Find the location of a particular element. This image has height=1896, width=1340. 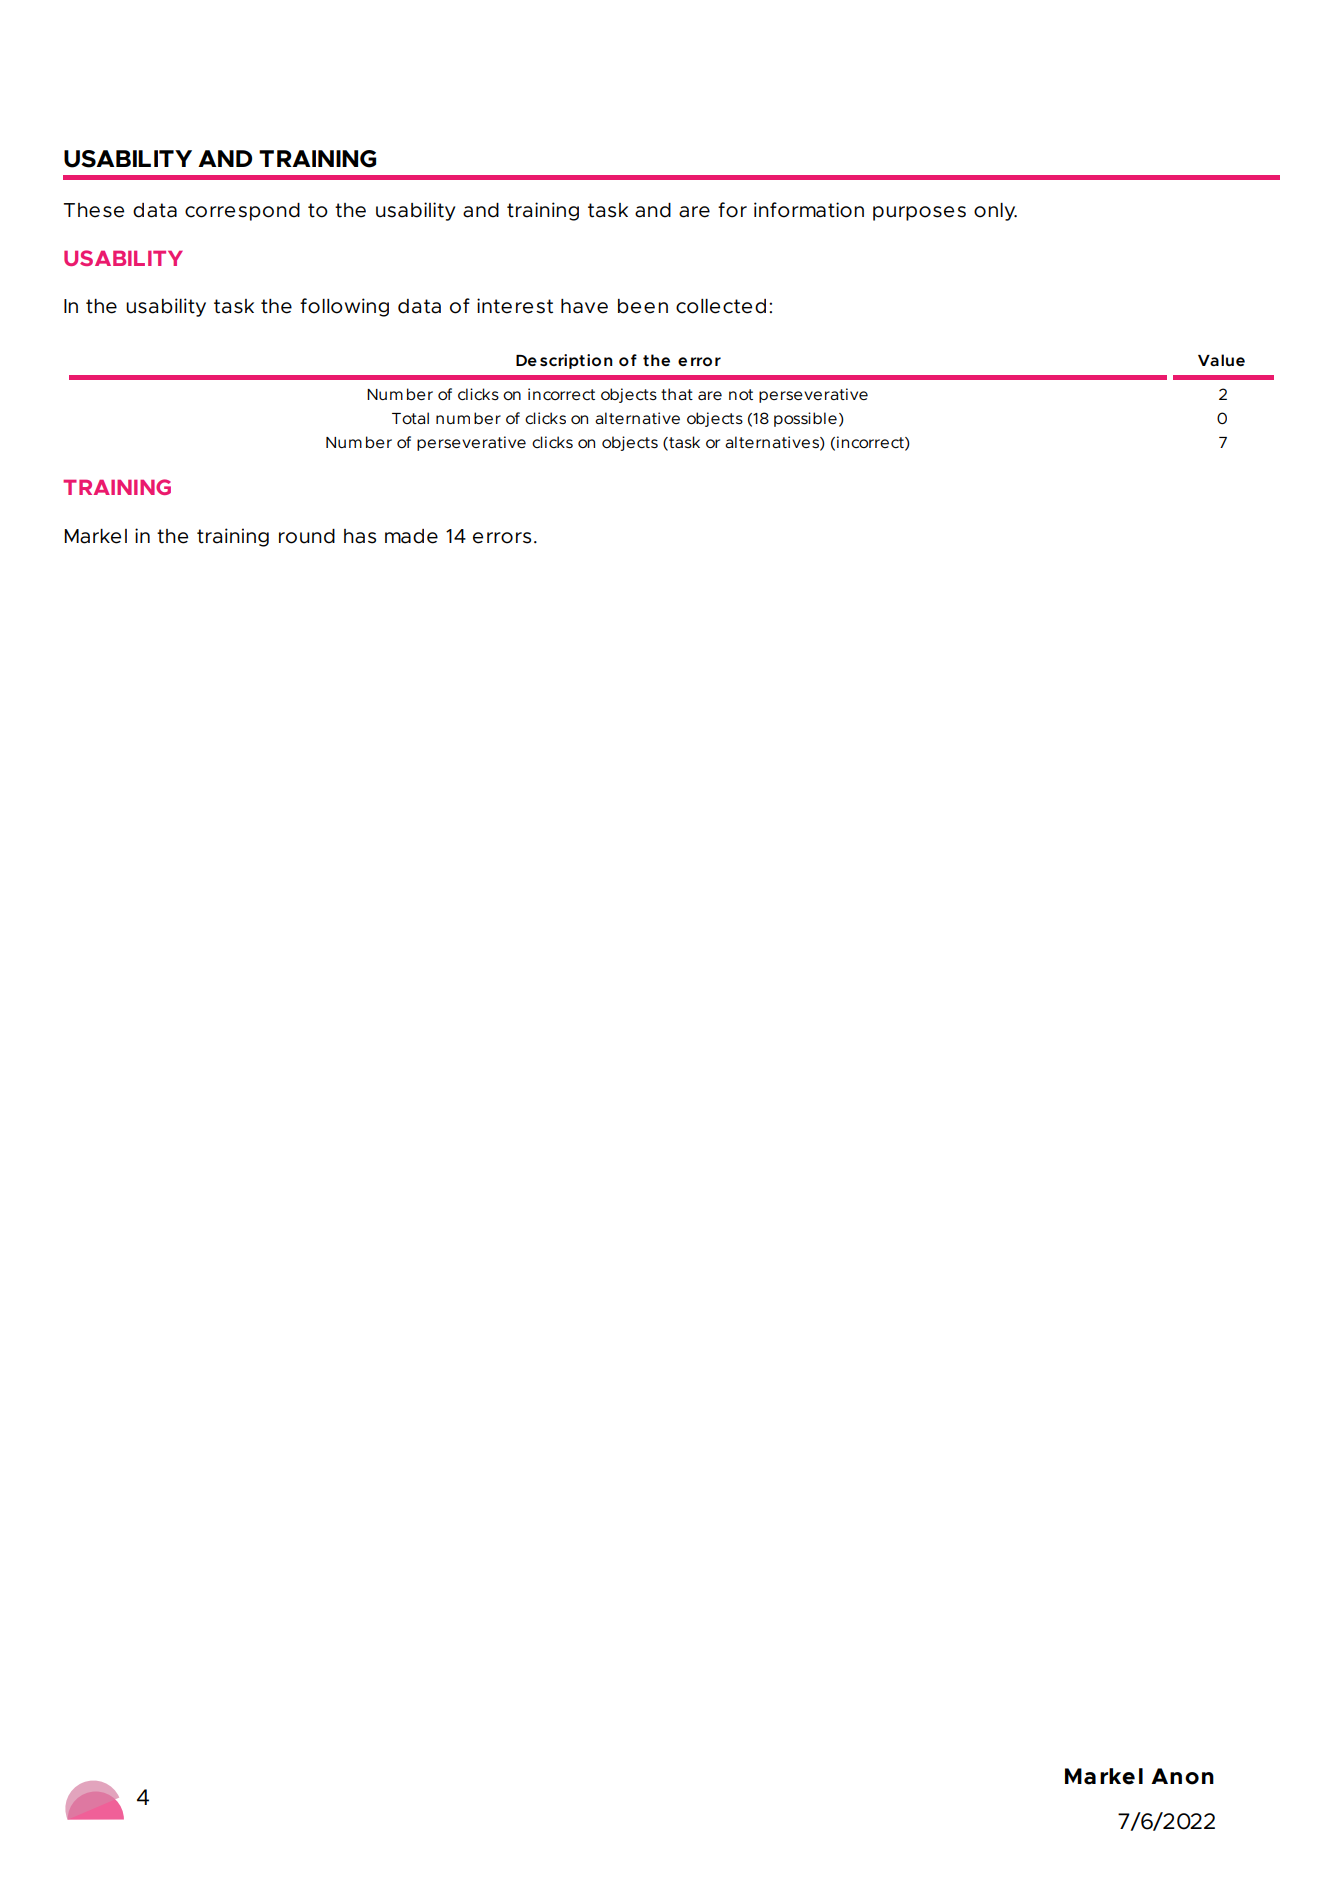

possible is located at coordinates (805, 419).
